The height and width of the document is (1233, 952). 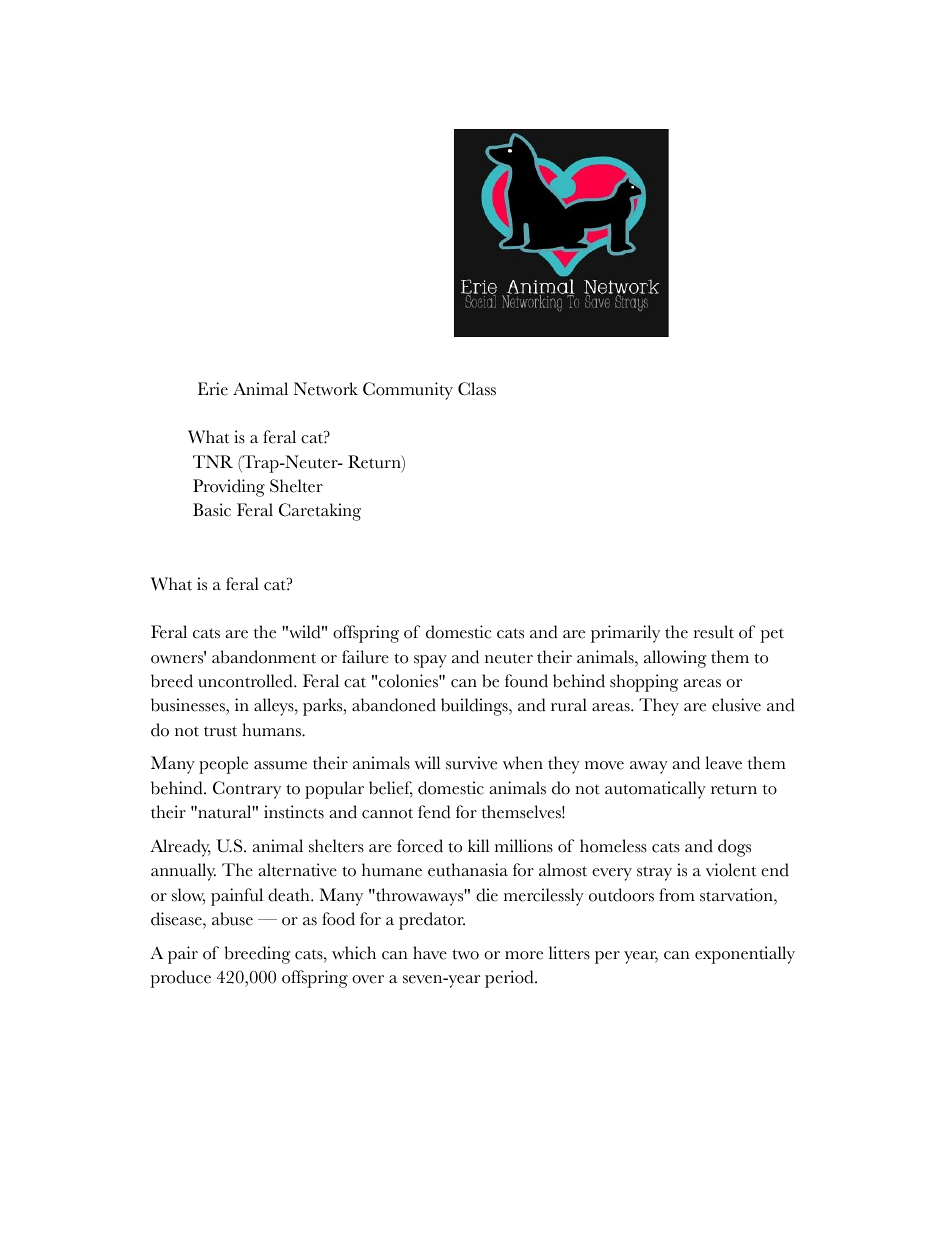 I want to click on pair, so click(x=183, y=955).
